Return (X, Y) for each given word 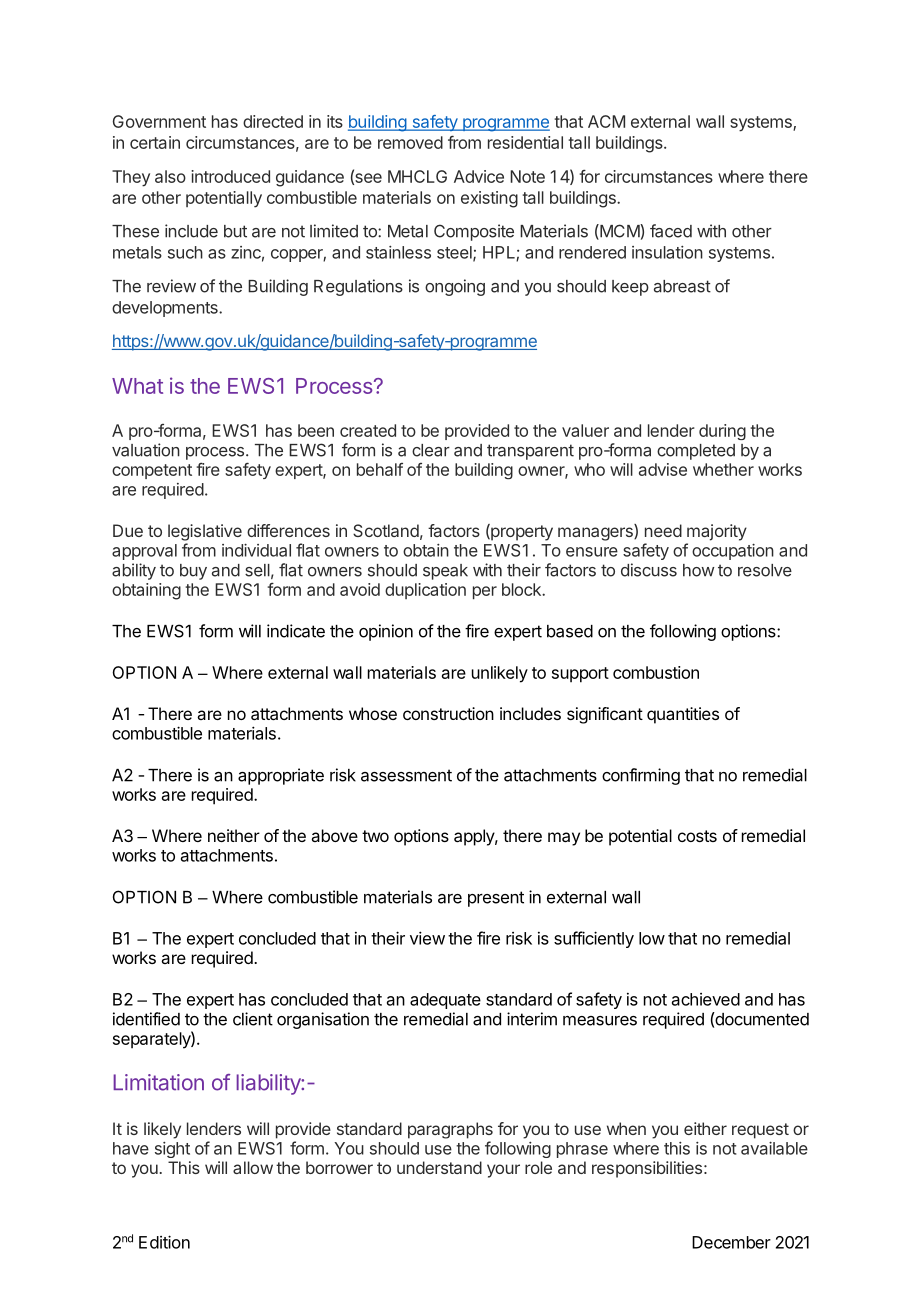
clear (431, 450)
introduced (230, 176)
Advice (479, 176)
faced (671, 231)
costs (697, 836)
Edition (164, 1242)
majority (717, 532)
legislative (205, 532)
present (496, 899)
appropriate (281, 776)
